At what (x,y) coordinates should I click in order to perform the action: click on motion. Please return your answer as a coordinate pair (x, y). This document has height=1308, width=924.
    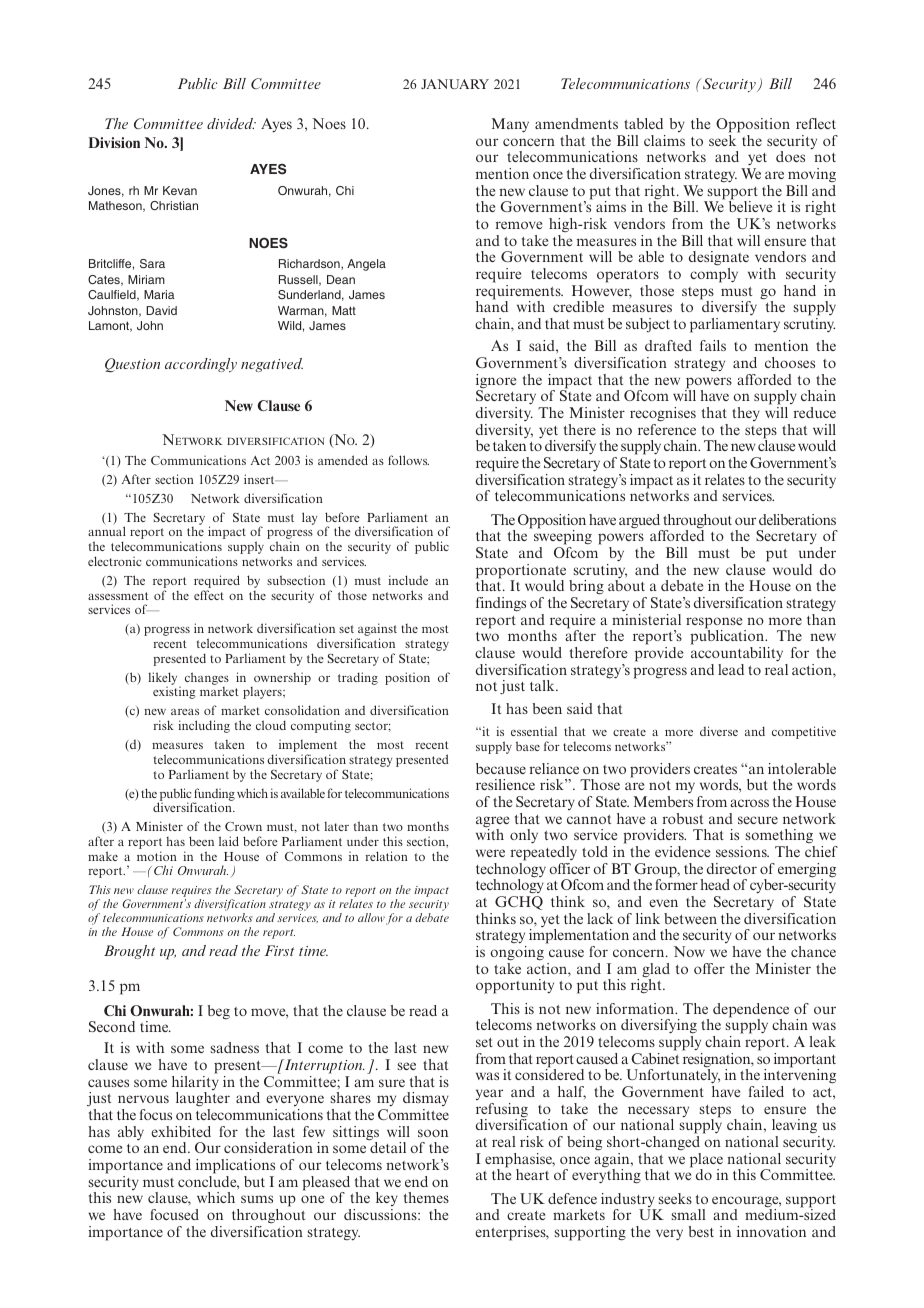
    Looking at the image, I should click on (157, 856).
